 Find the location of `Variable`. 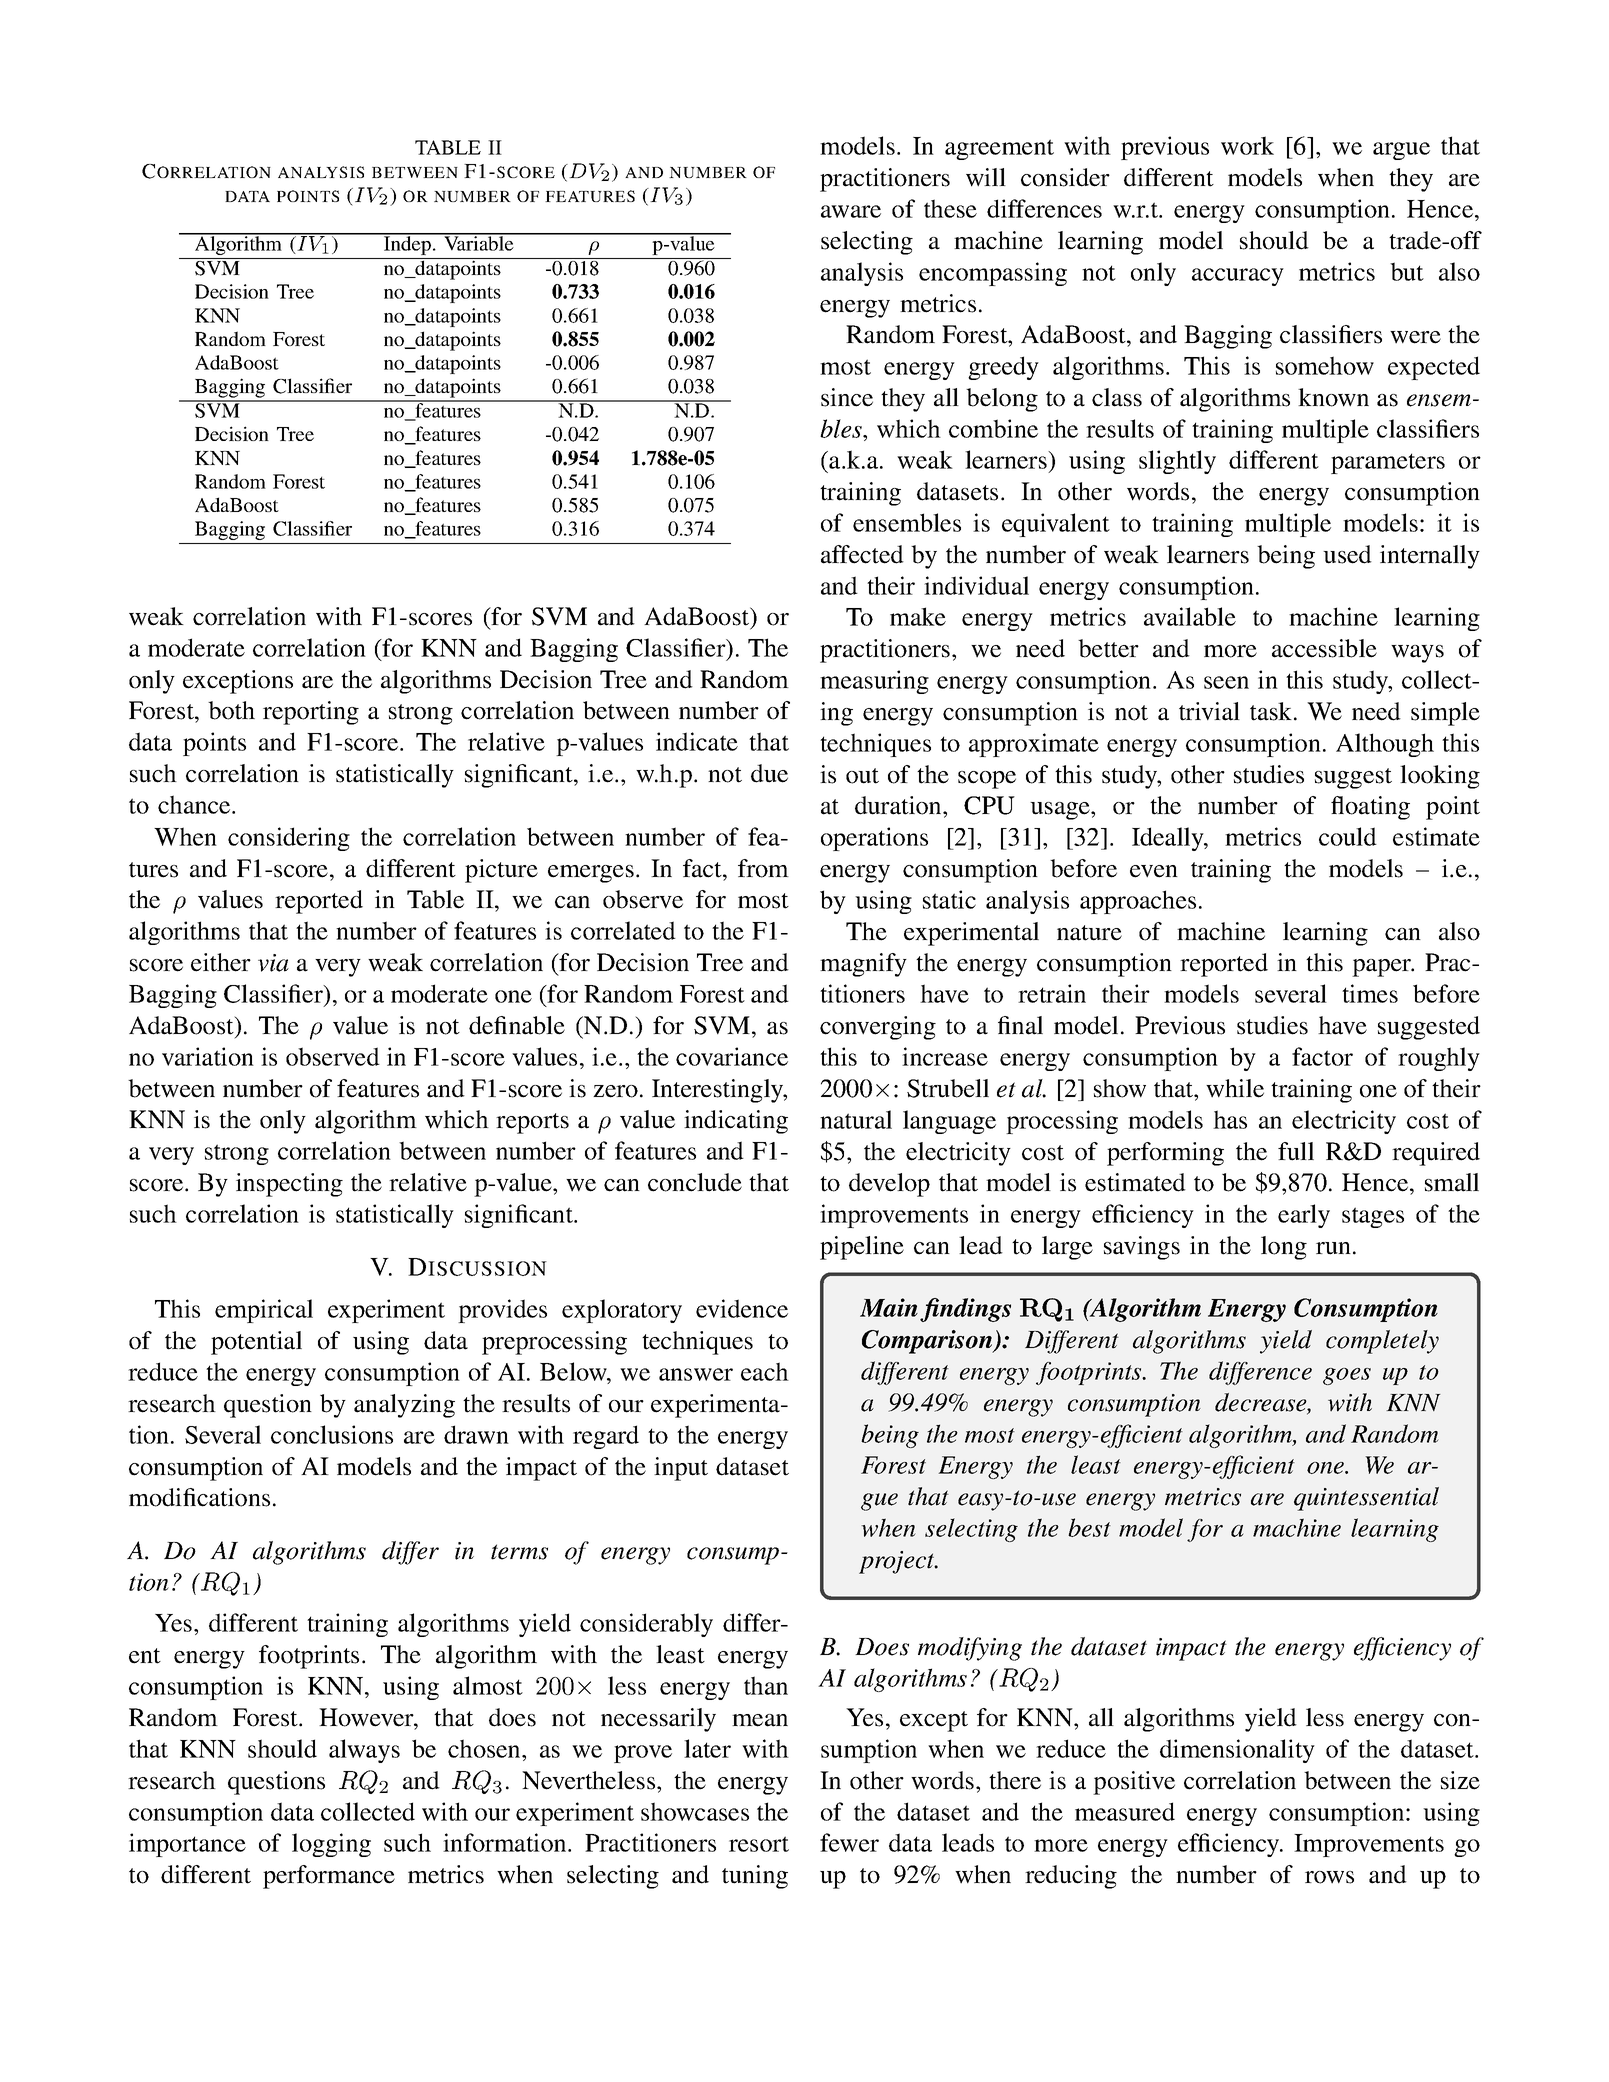

Variable is located at coordinates (479, 242).
